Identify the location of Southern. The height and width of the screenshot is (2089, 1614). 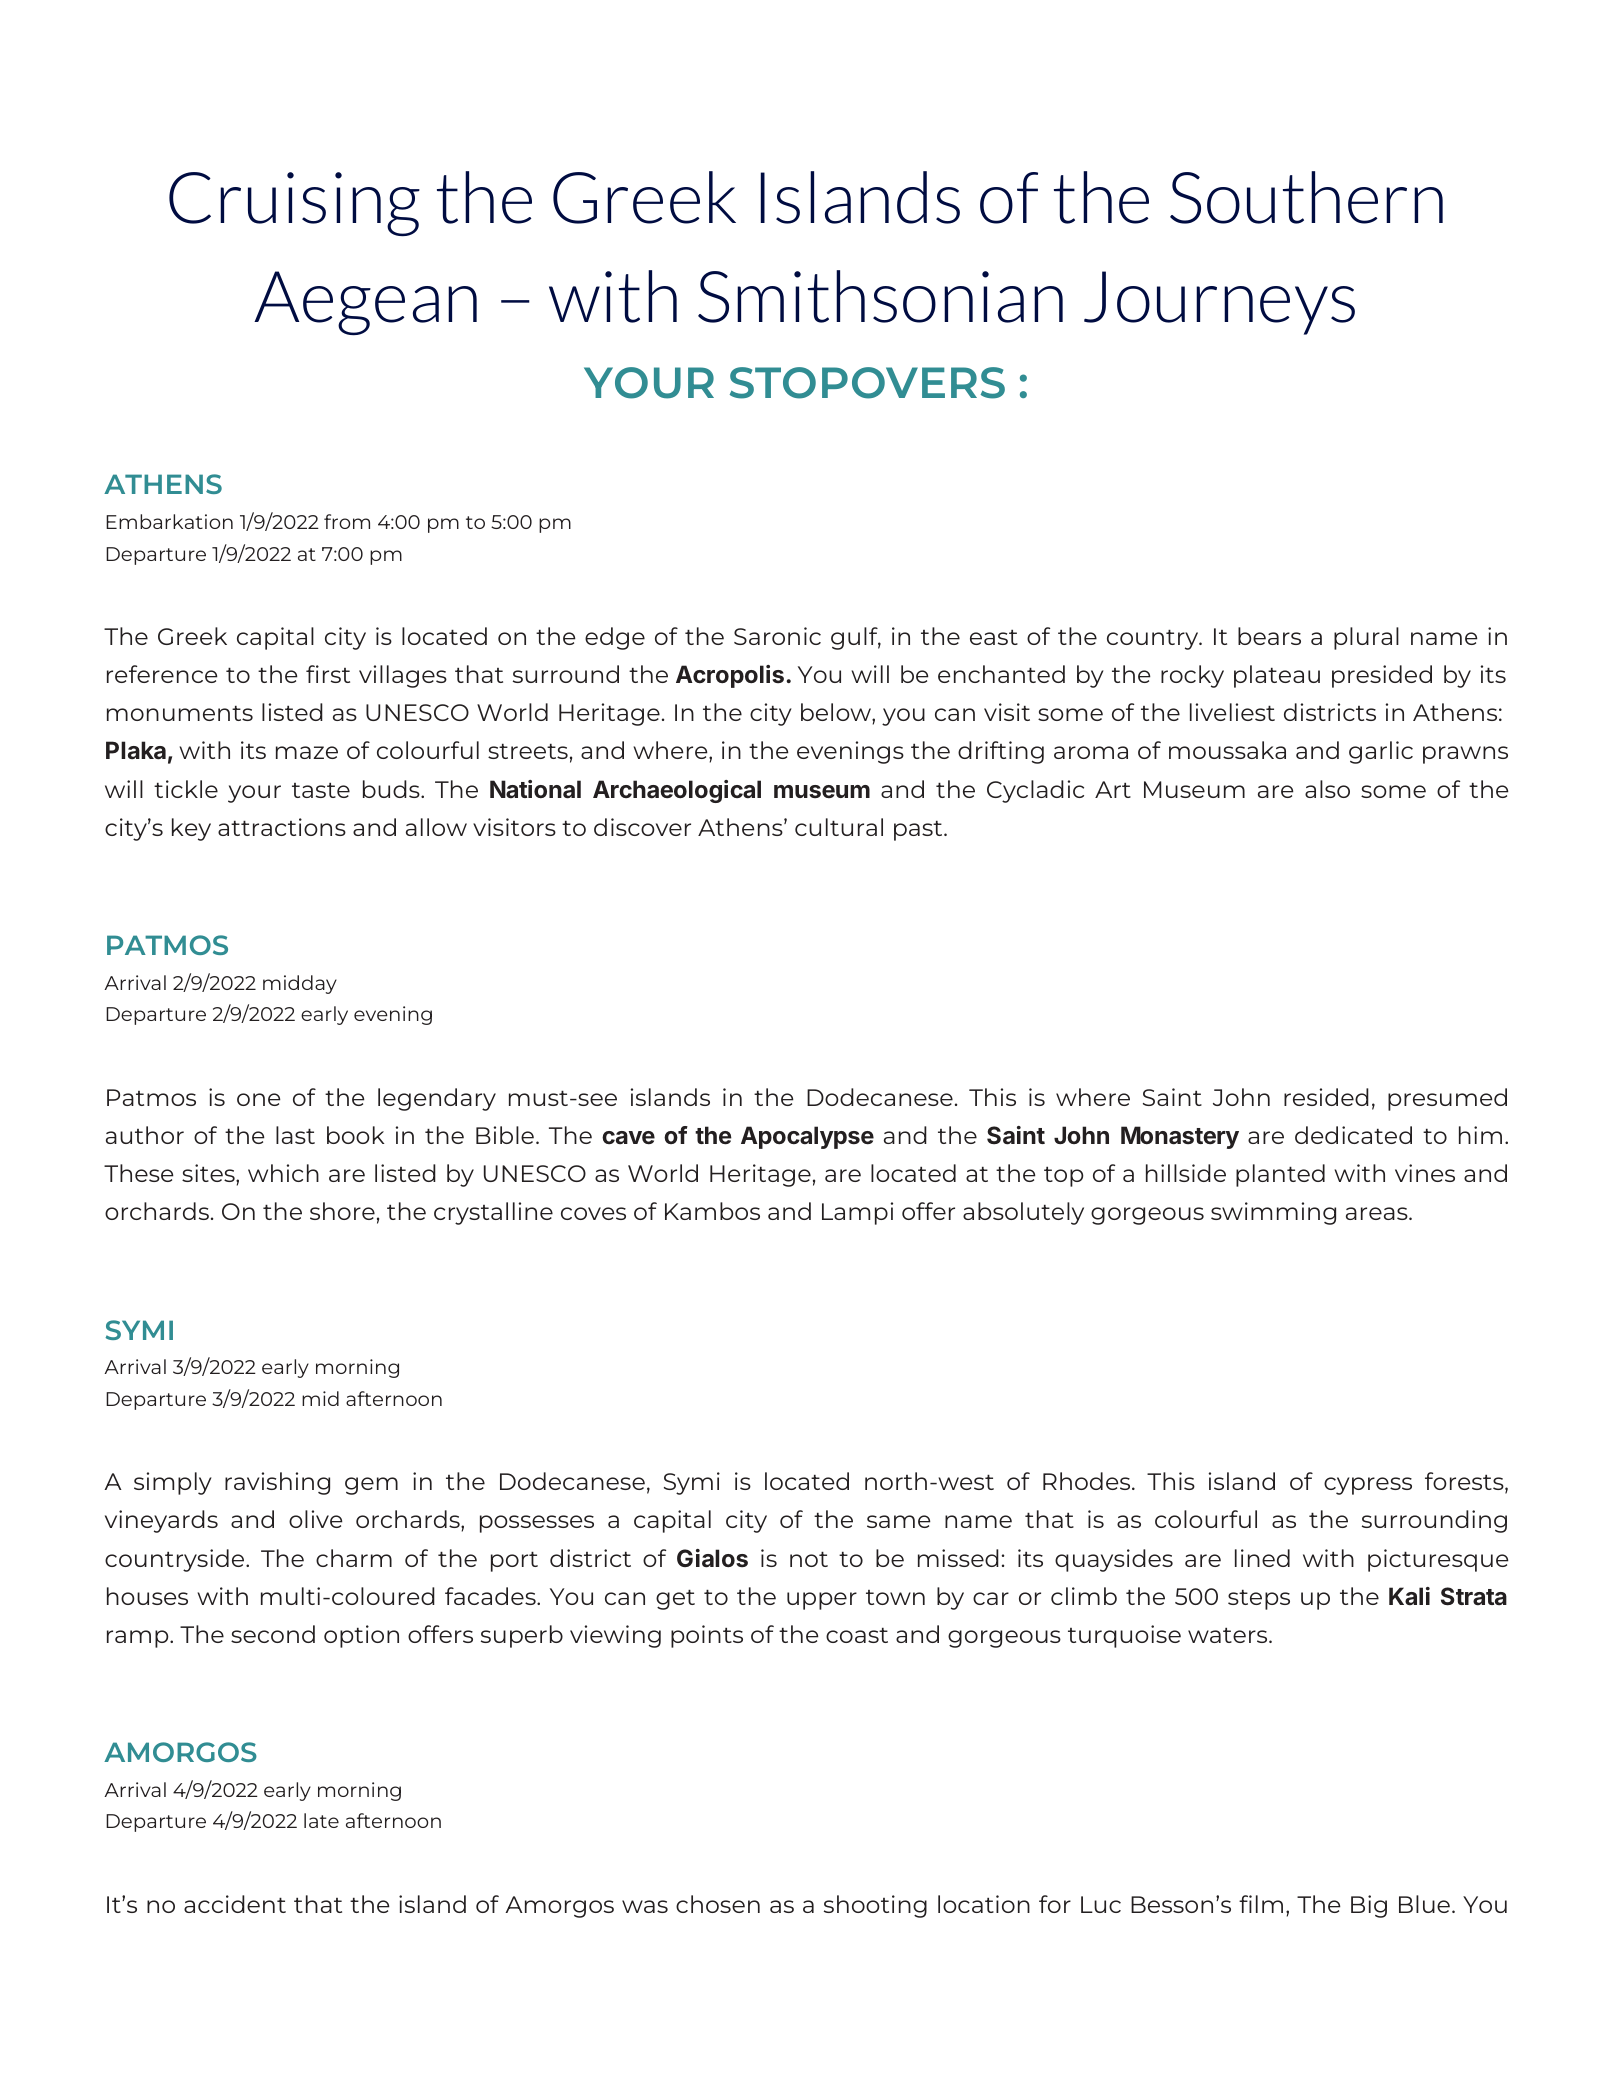
(1306, 197).
